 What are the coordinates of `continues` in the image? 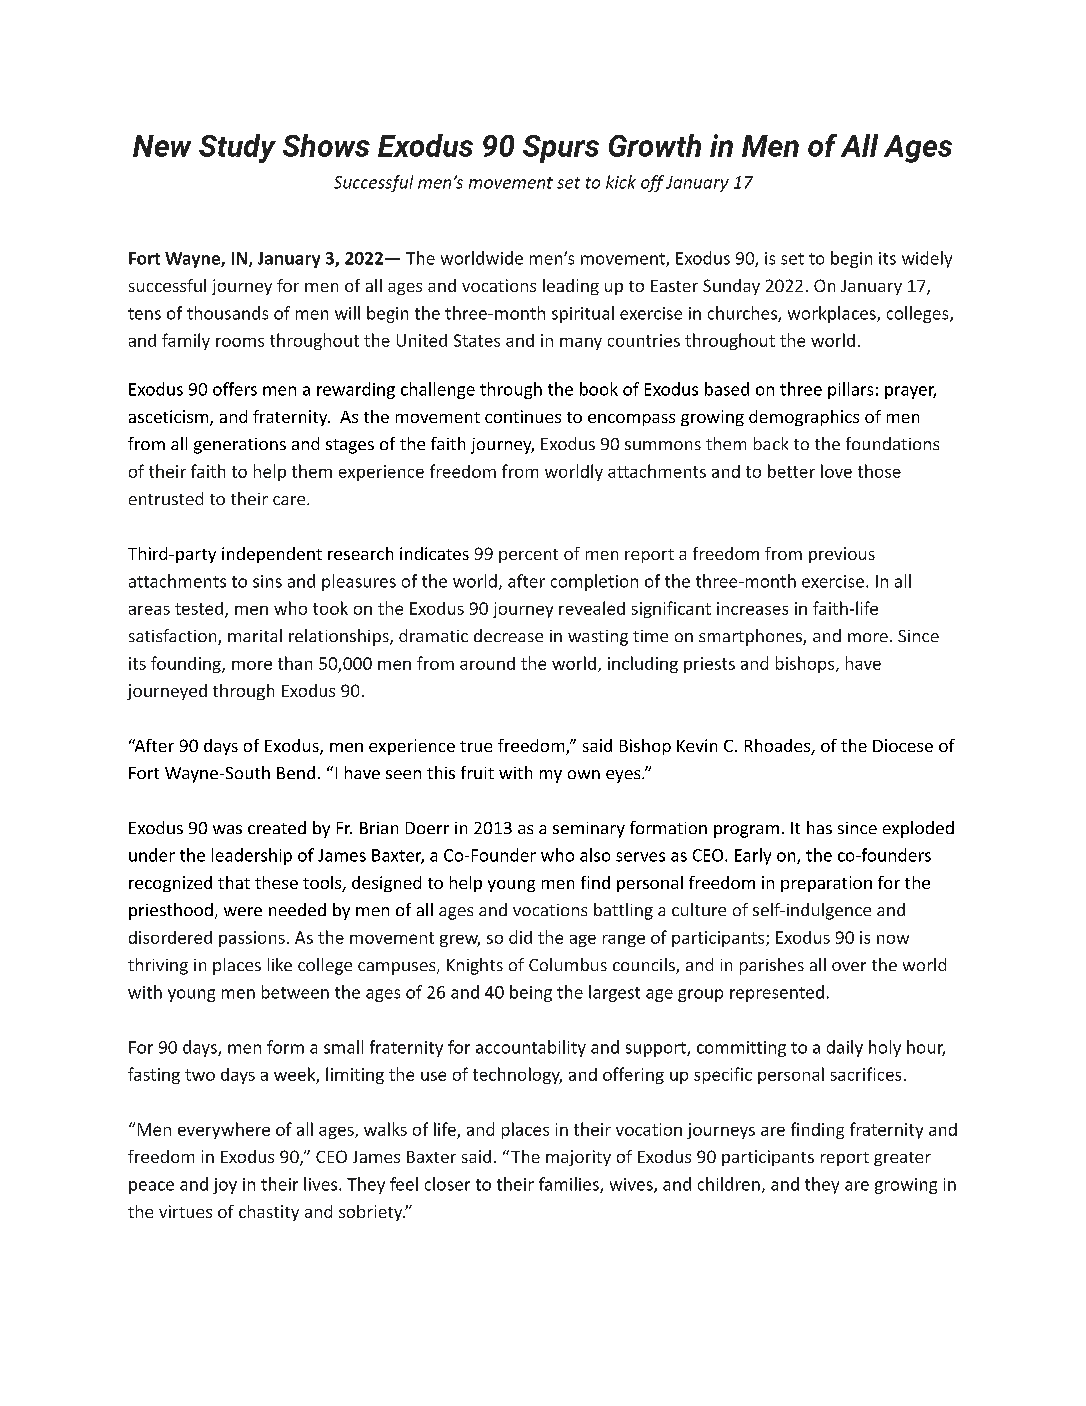 It's located at (523, 416).
